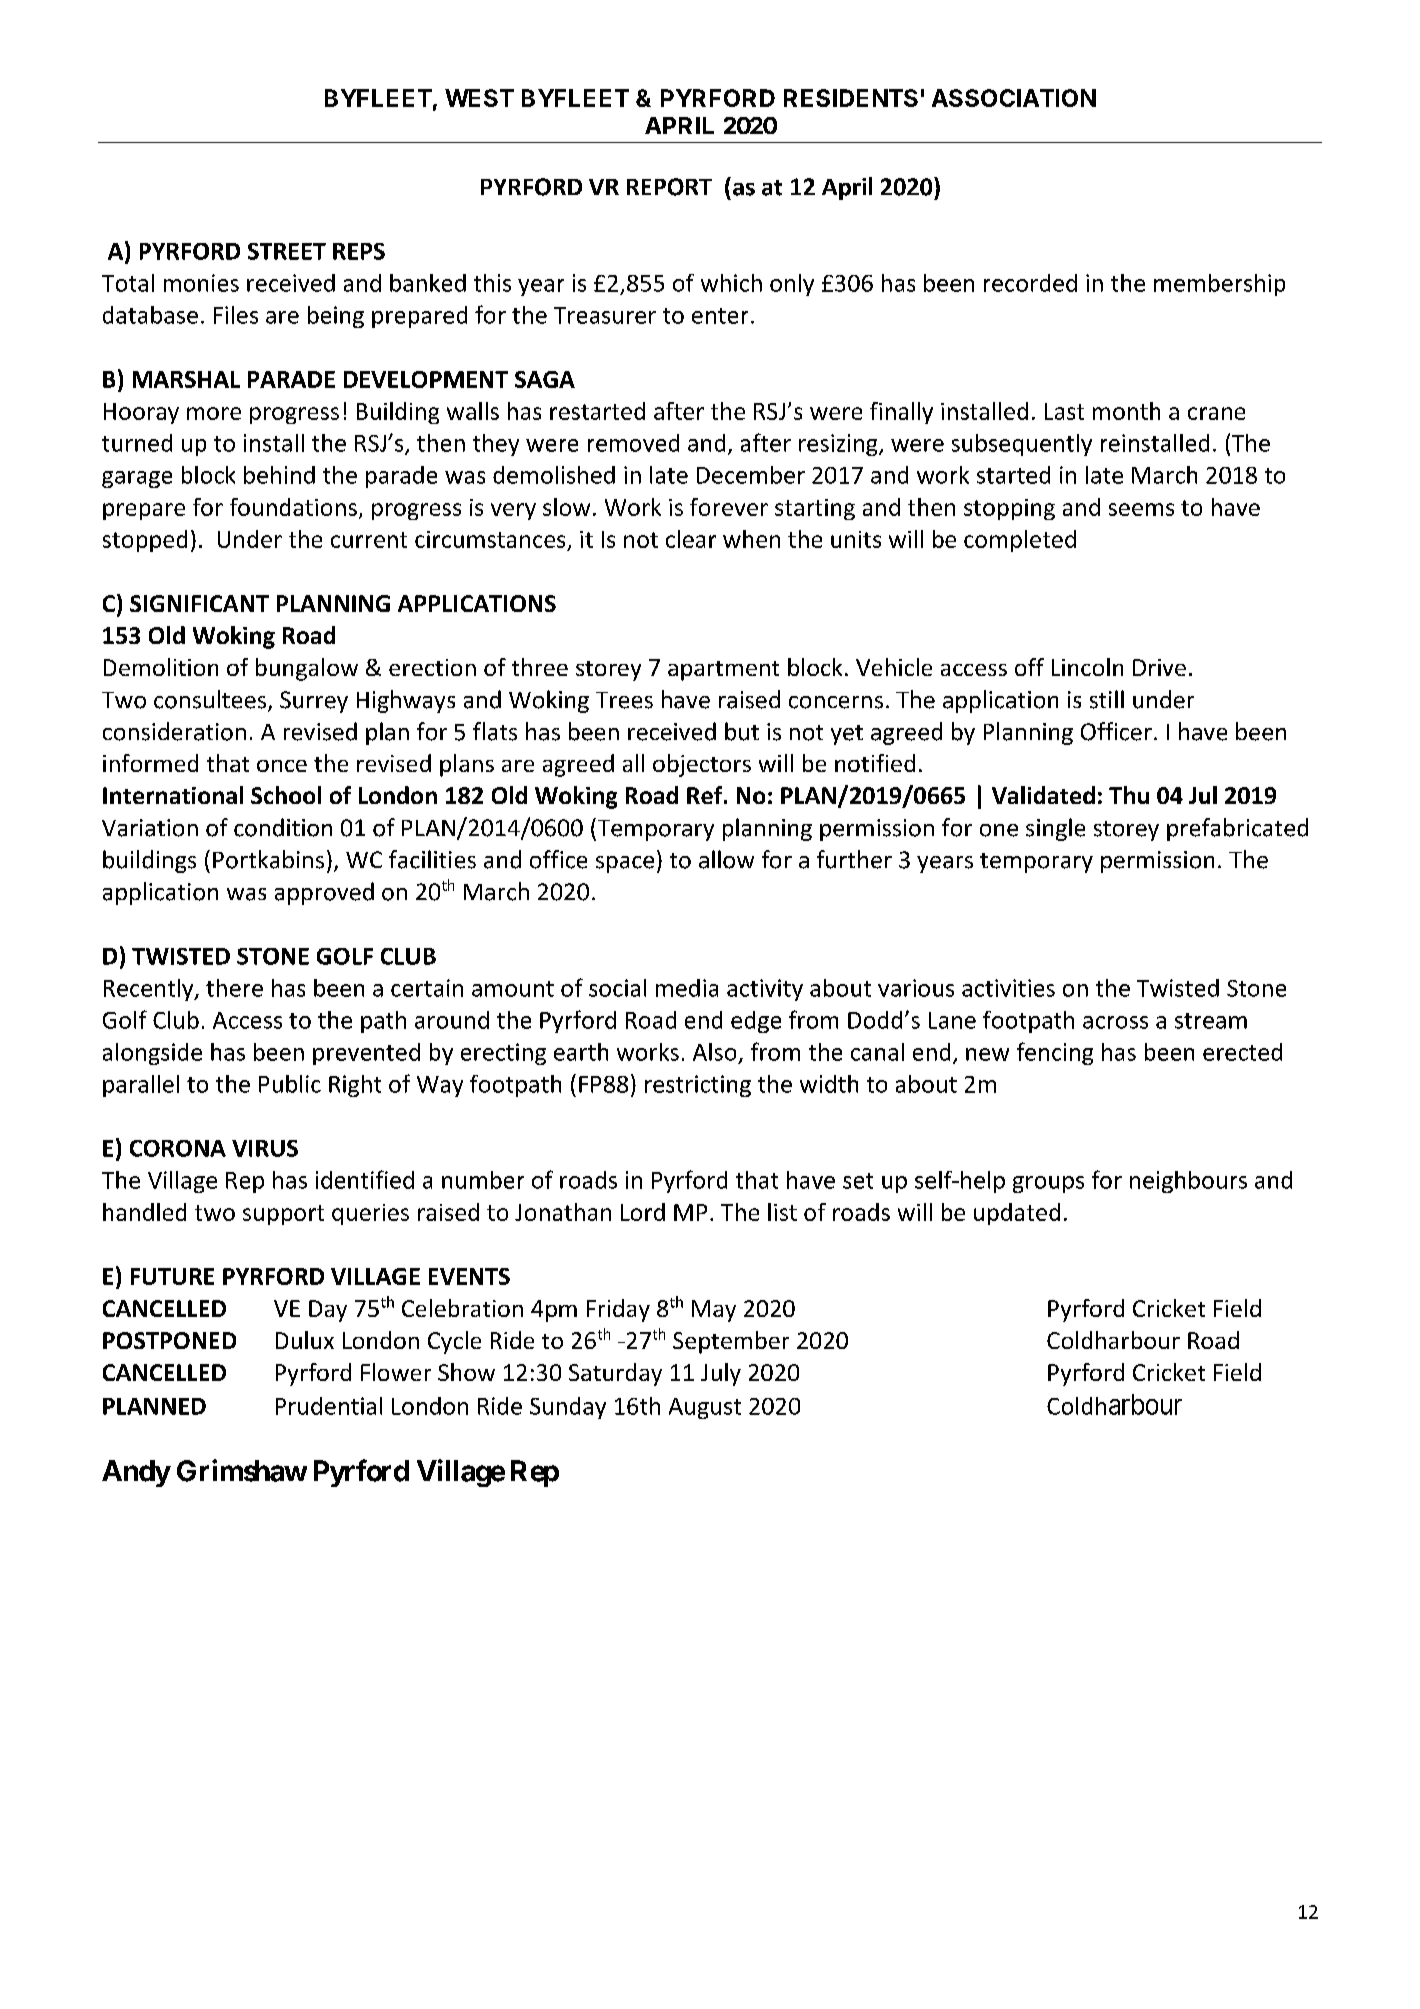 This page has width=1420, height=2009. What do you see at coordinates (687, 988) in the page?
I see `media` at bounding box center [687, 988].
